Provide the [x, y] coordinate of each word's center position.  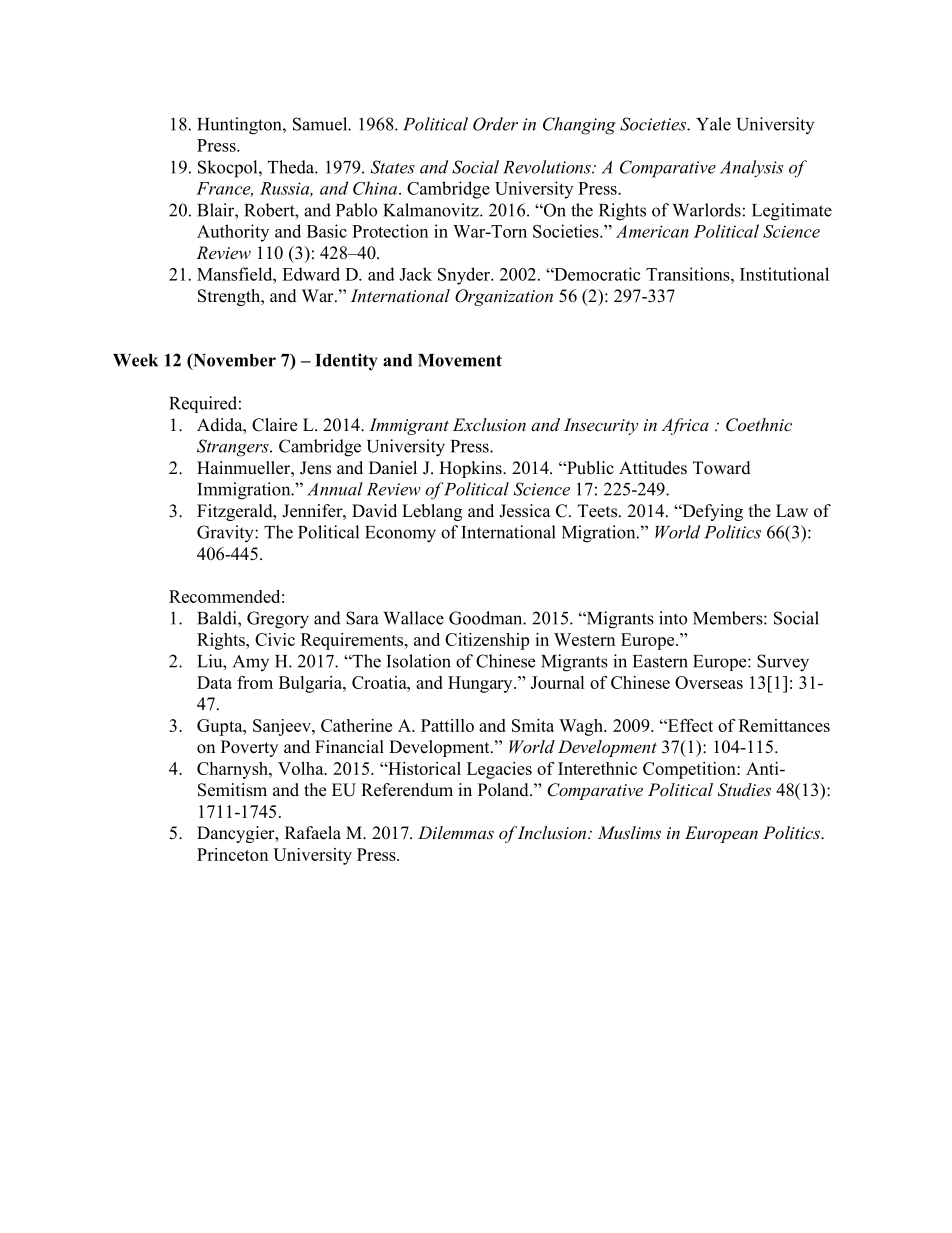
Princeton [232, 854]
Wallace [413, 618]
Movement [460, 360]
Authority [233, 233]
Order [495, 124]
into [673, 618]
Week [135, 360]
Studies [744, 790]
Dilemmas [456, 832]
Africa [685, 426]
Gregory [278, 620]
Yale [713, 124]
